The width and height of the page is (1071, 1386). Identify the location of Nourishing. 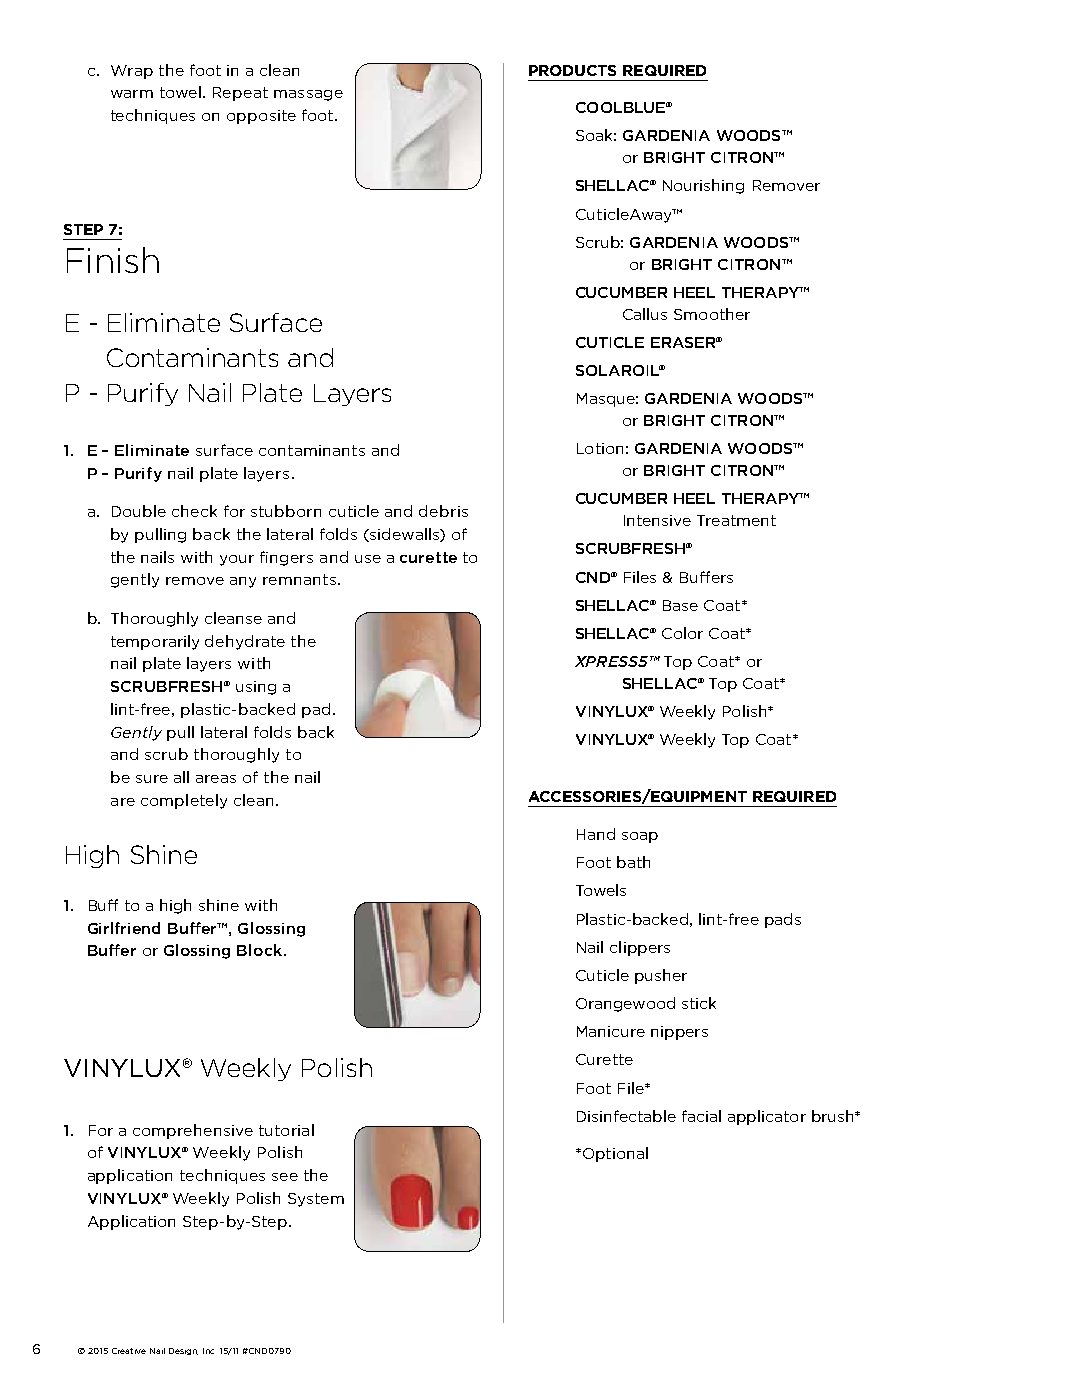
(703, 186).
